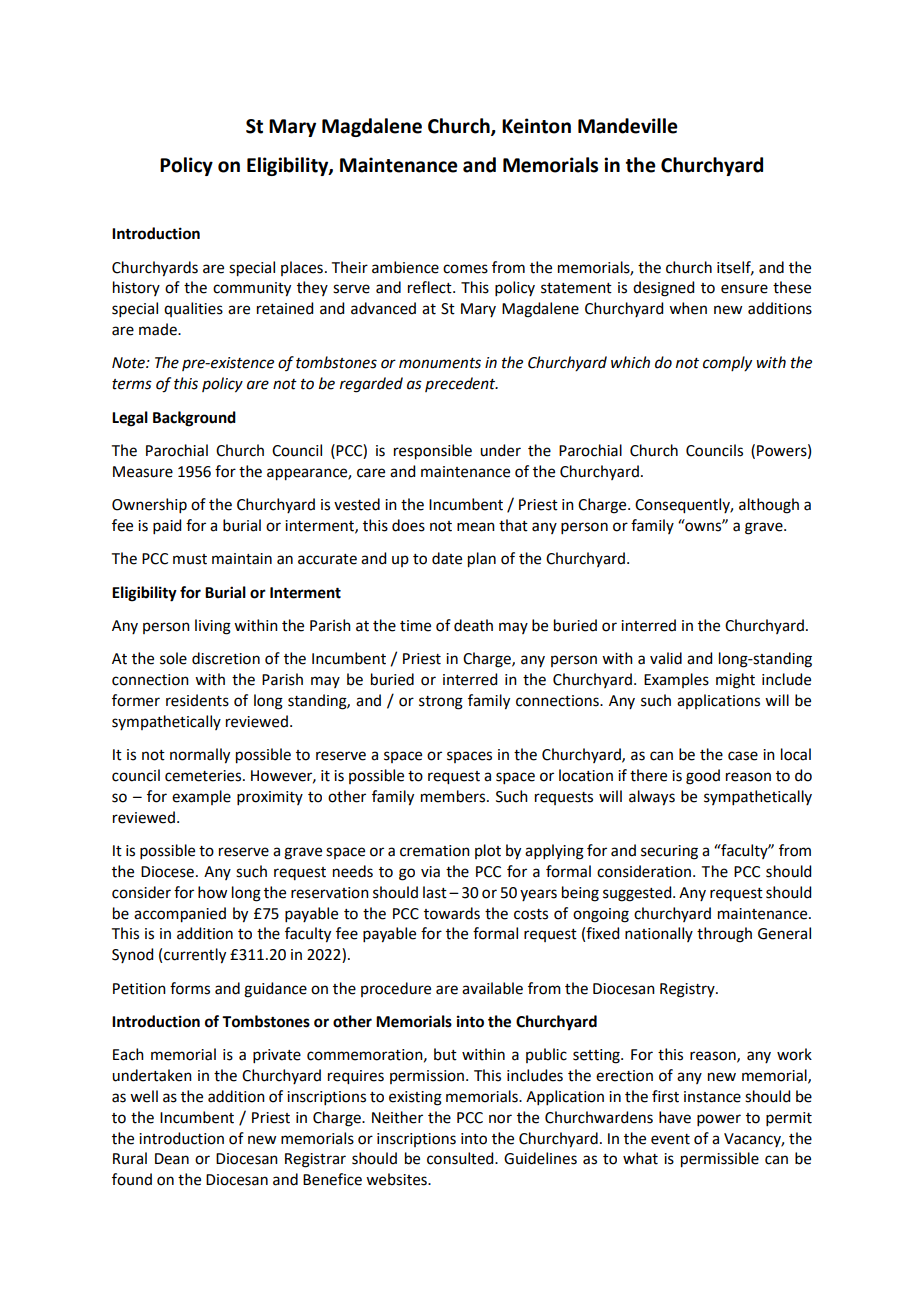 The width and height of the image is (924, 1308). I want to click on Ownership, so click(149, 505).
